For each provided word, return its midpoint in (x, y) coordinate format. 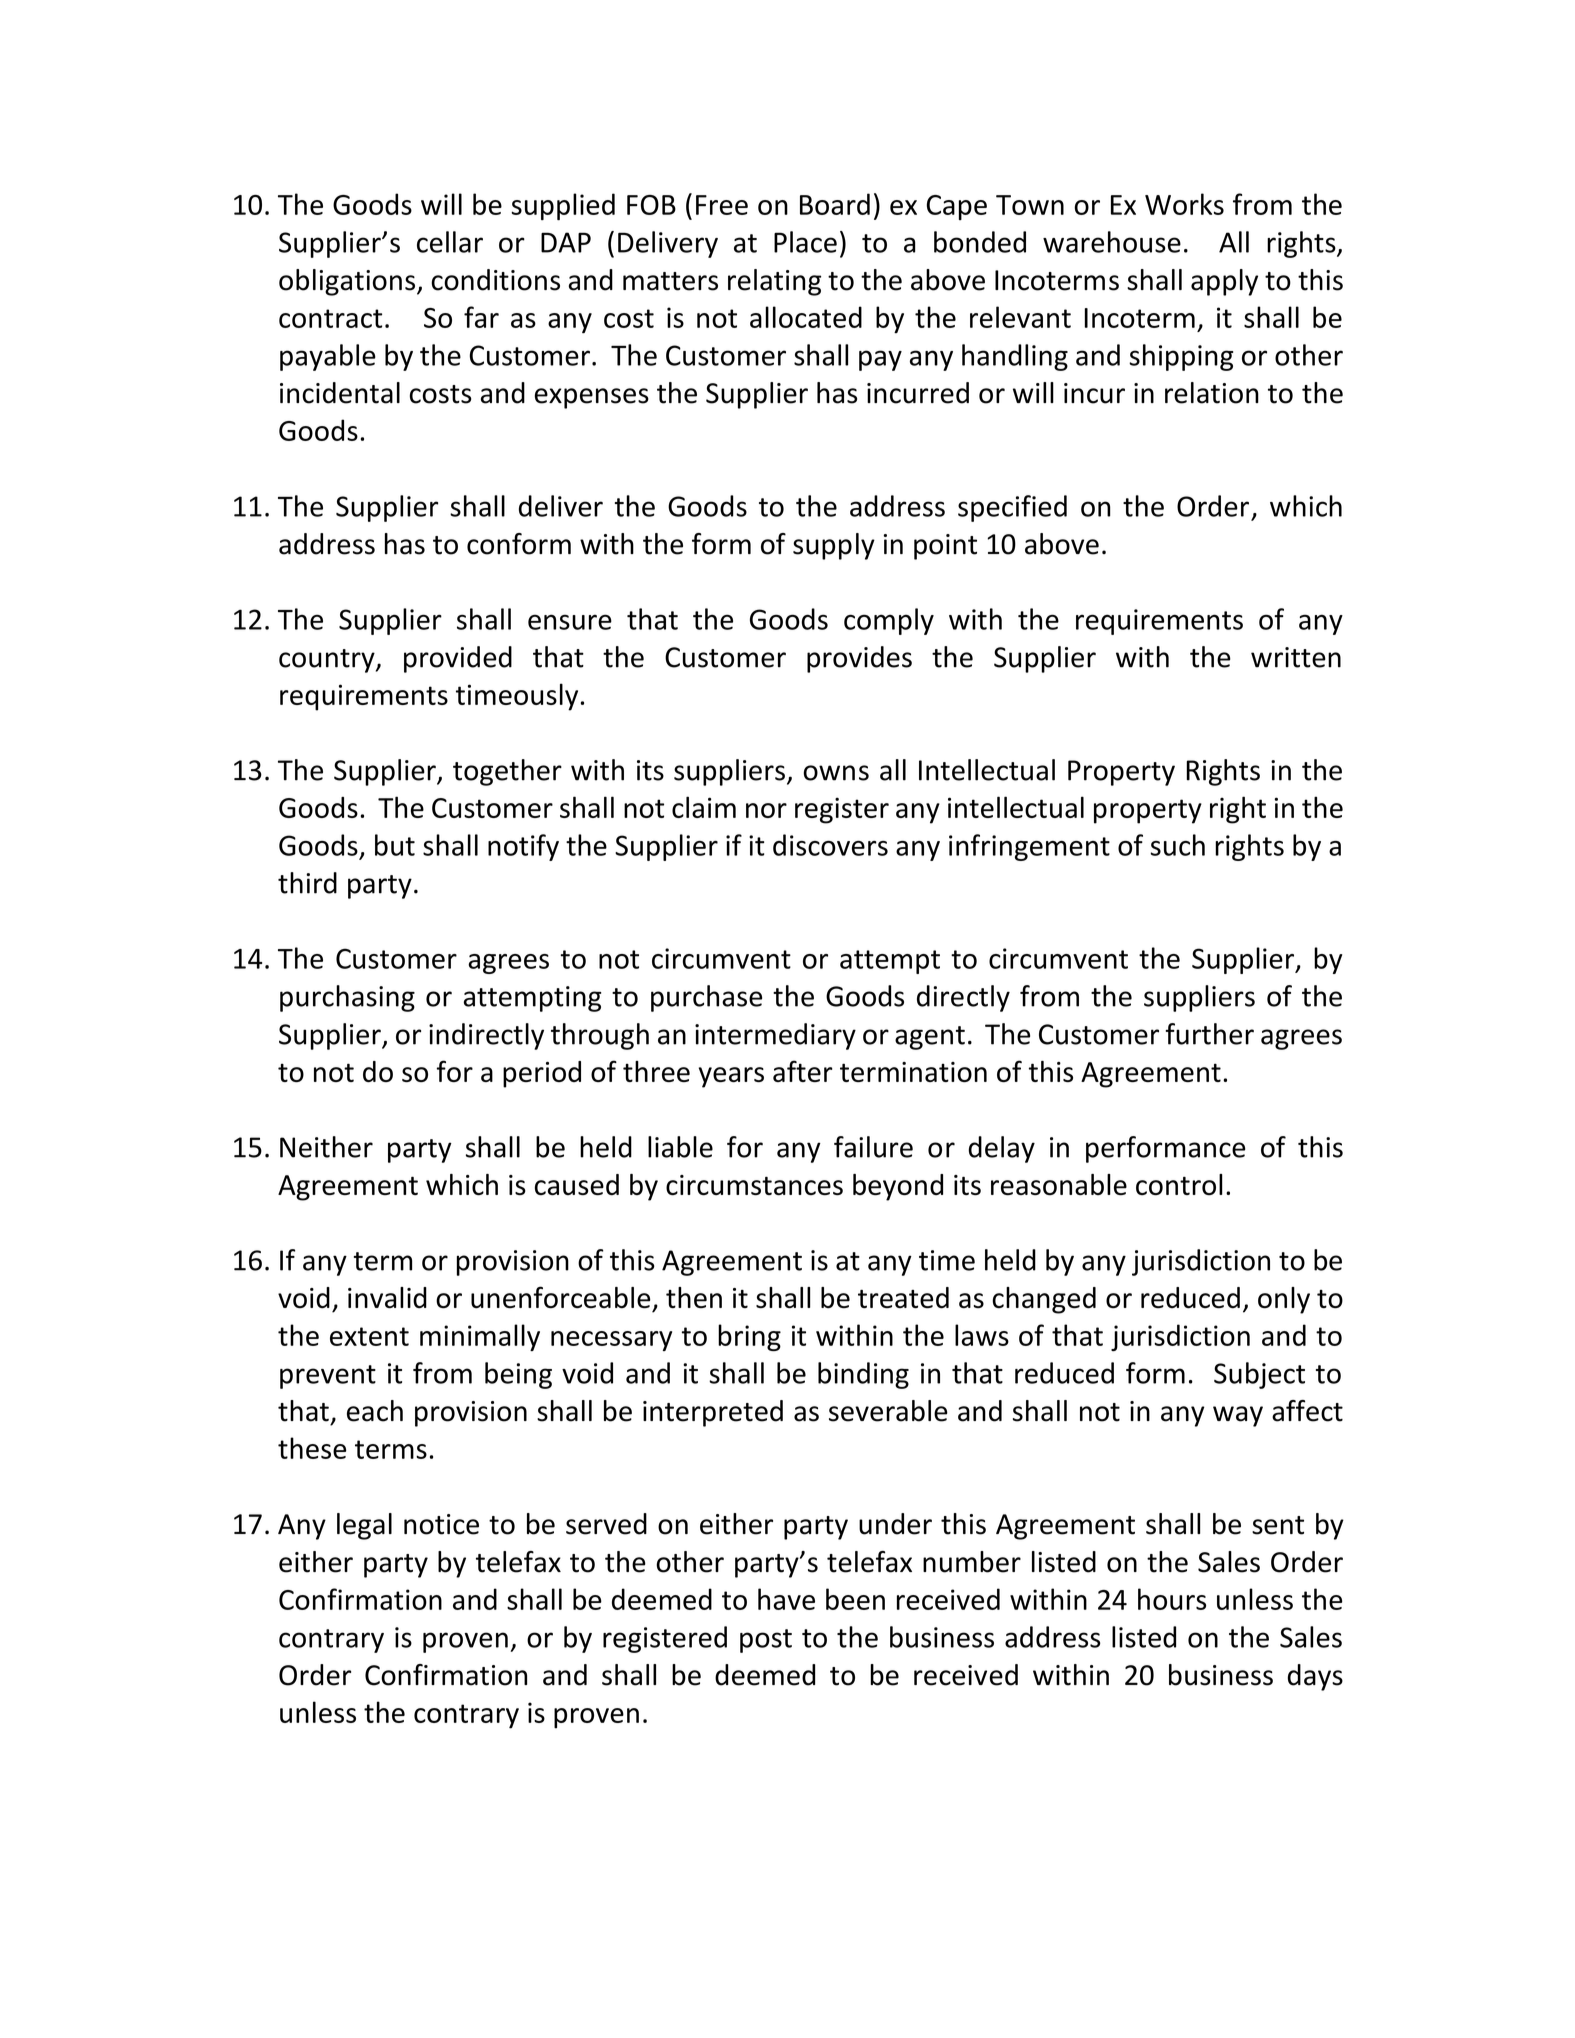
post (766, 1641)
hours (1172, 1599)
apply (1224, 282)
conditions (495, 280)
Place (805, 242)
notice (441, 1524)
